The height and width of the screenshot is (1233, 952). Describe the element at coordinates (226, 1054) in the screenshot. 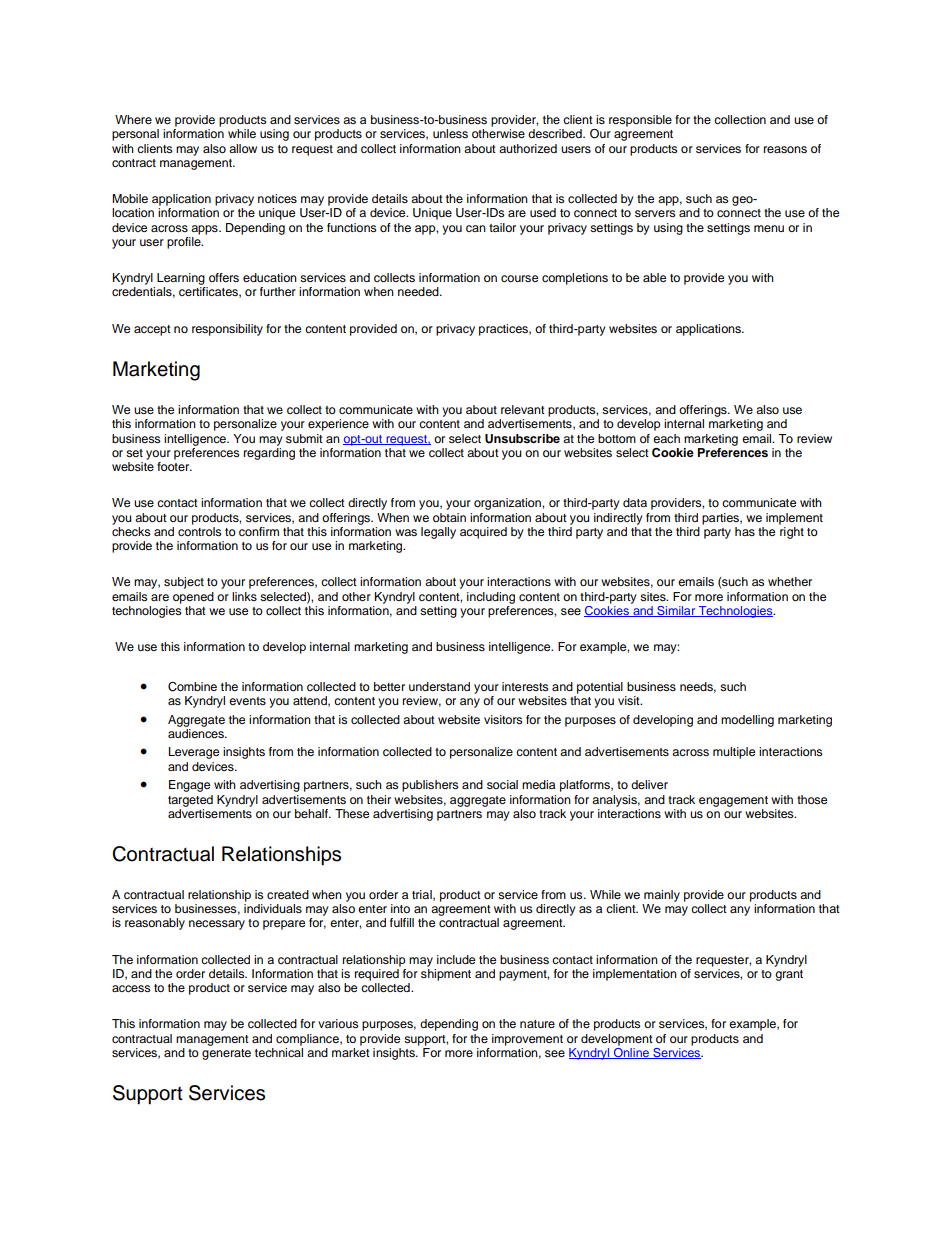

I see `generate` at that location.
